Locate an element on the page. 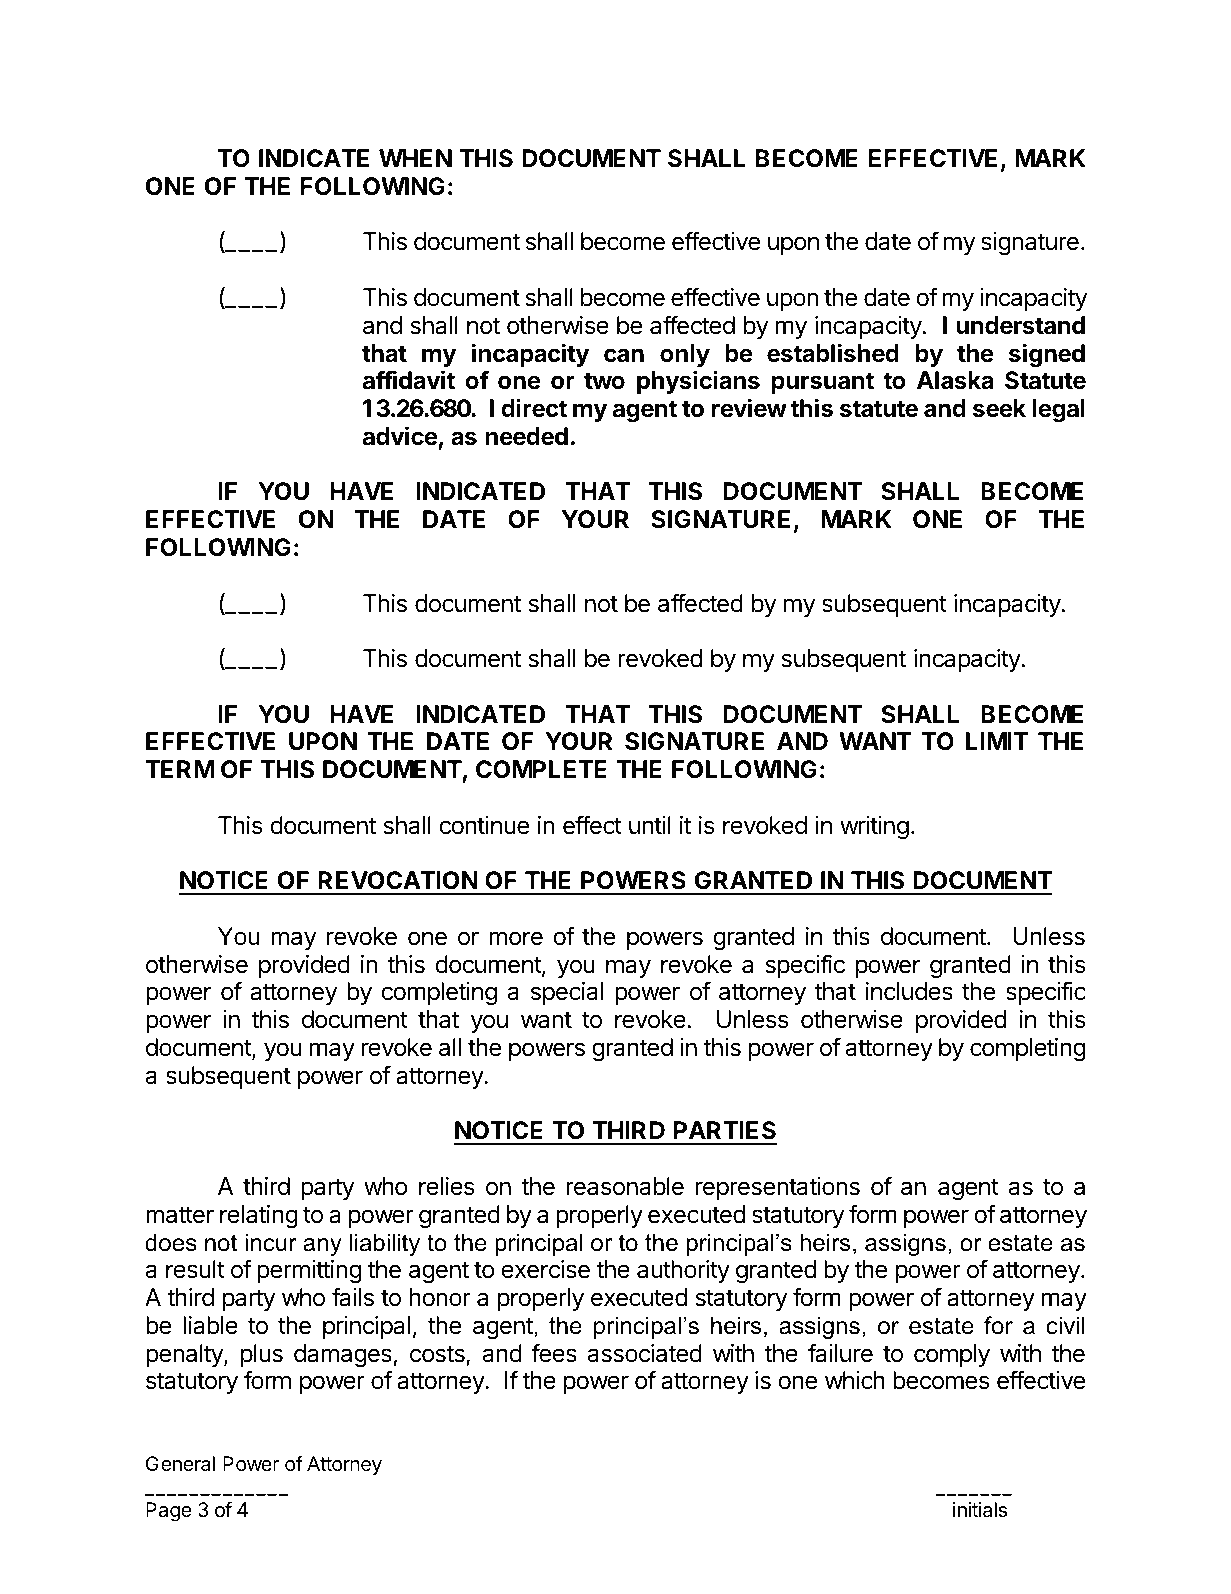  until is located at coordinates (650, 825).
